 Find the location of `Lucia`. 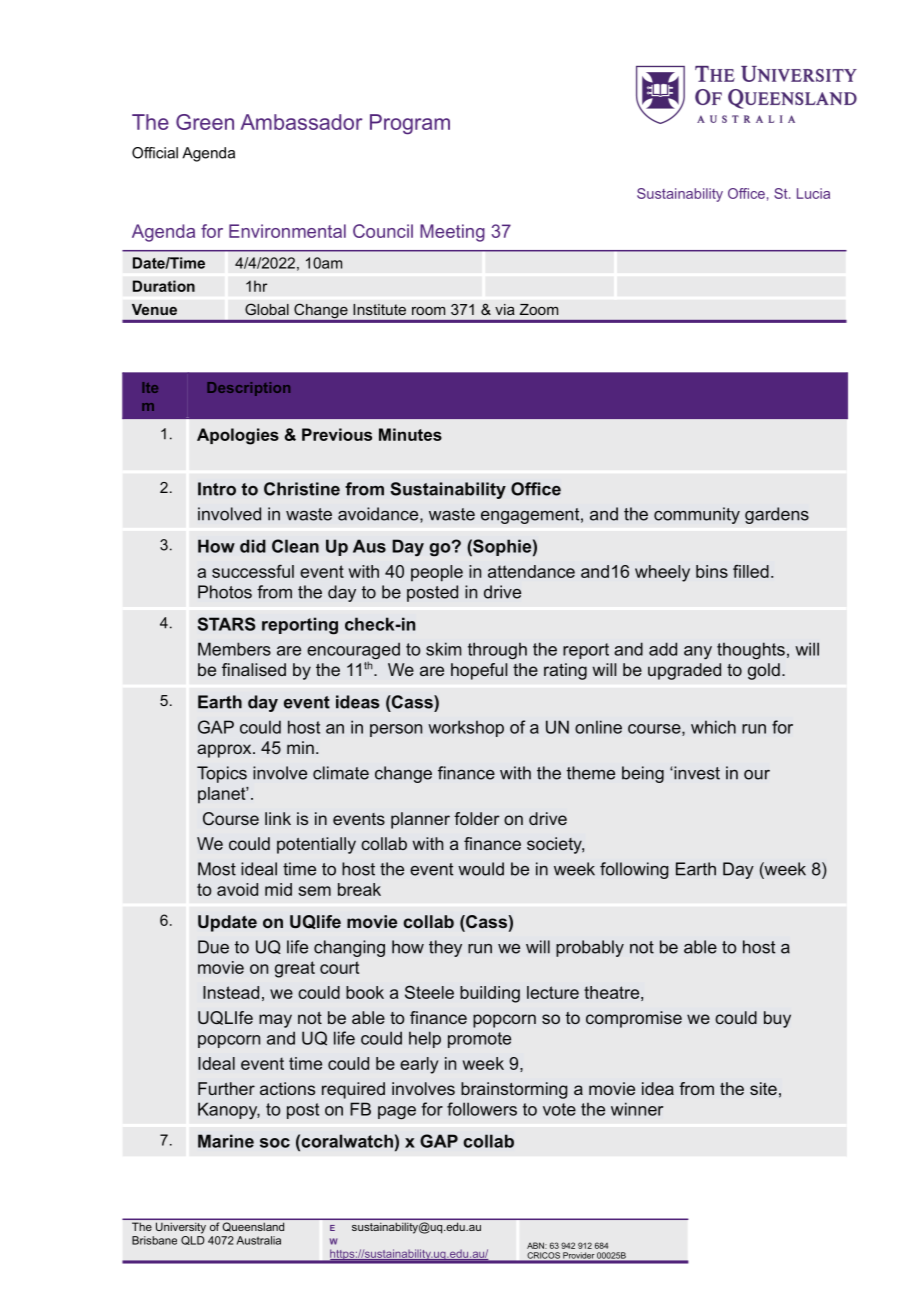

Lucia is located at coordinates (813, 193).
